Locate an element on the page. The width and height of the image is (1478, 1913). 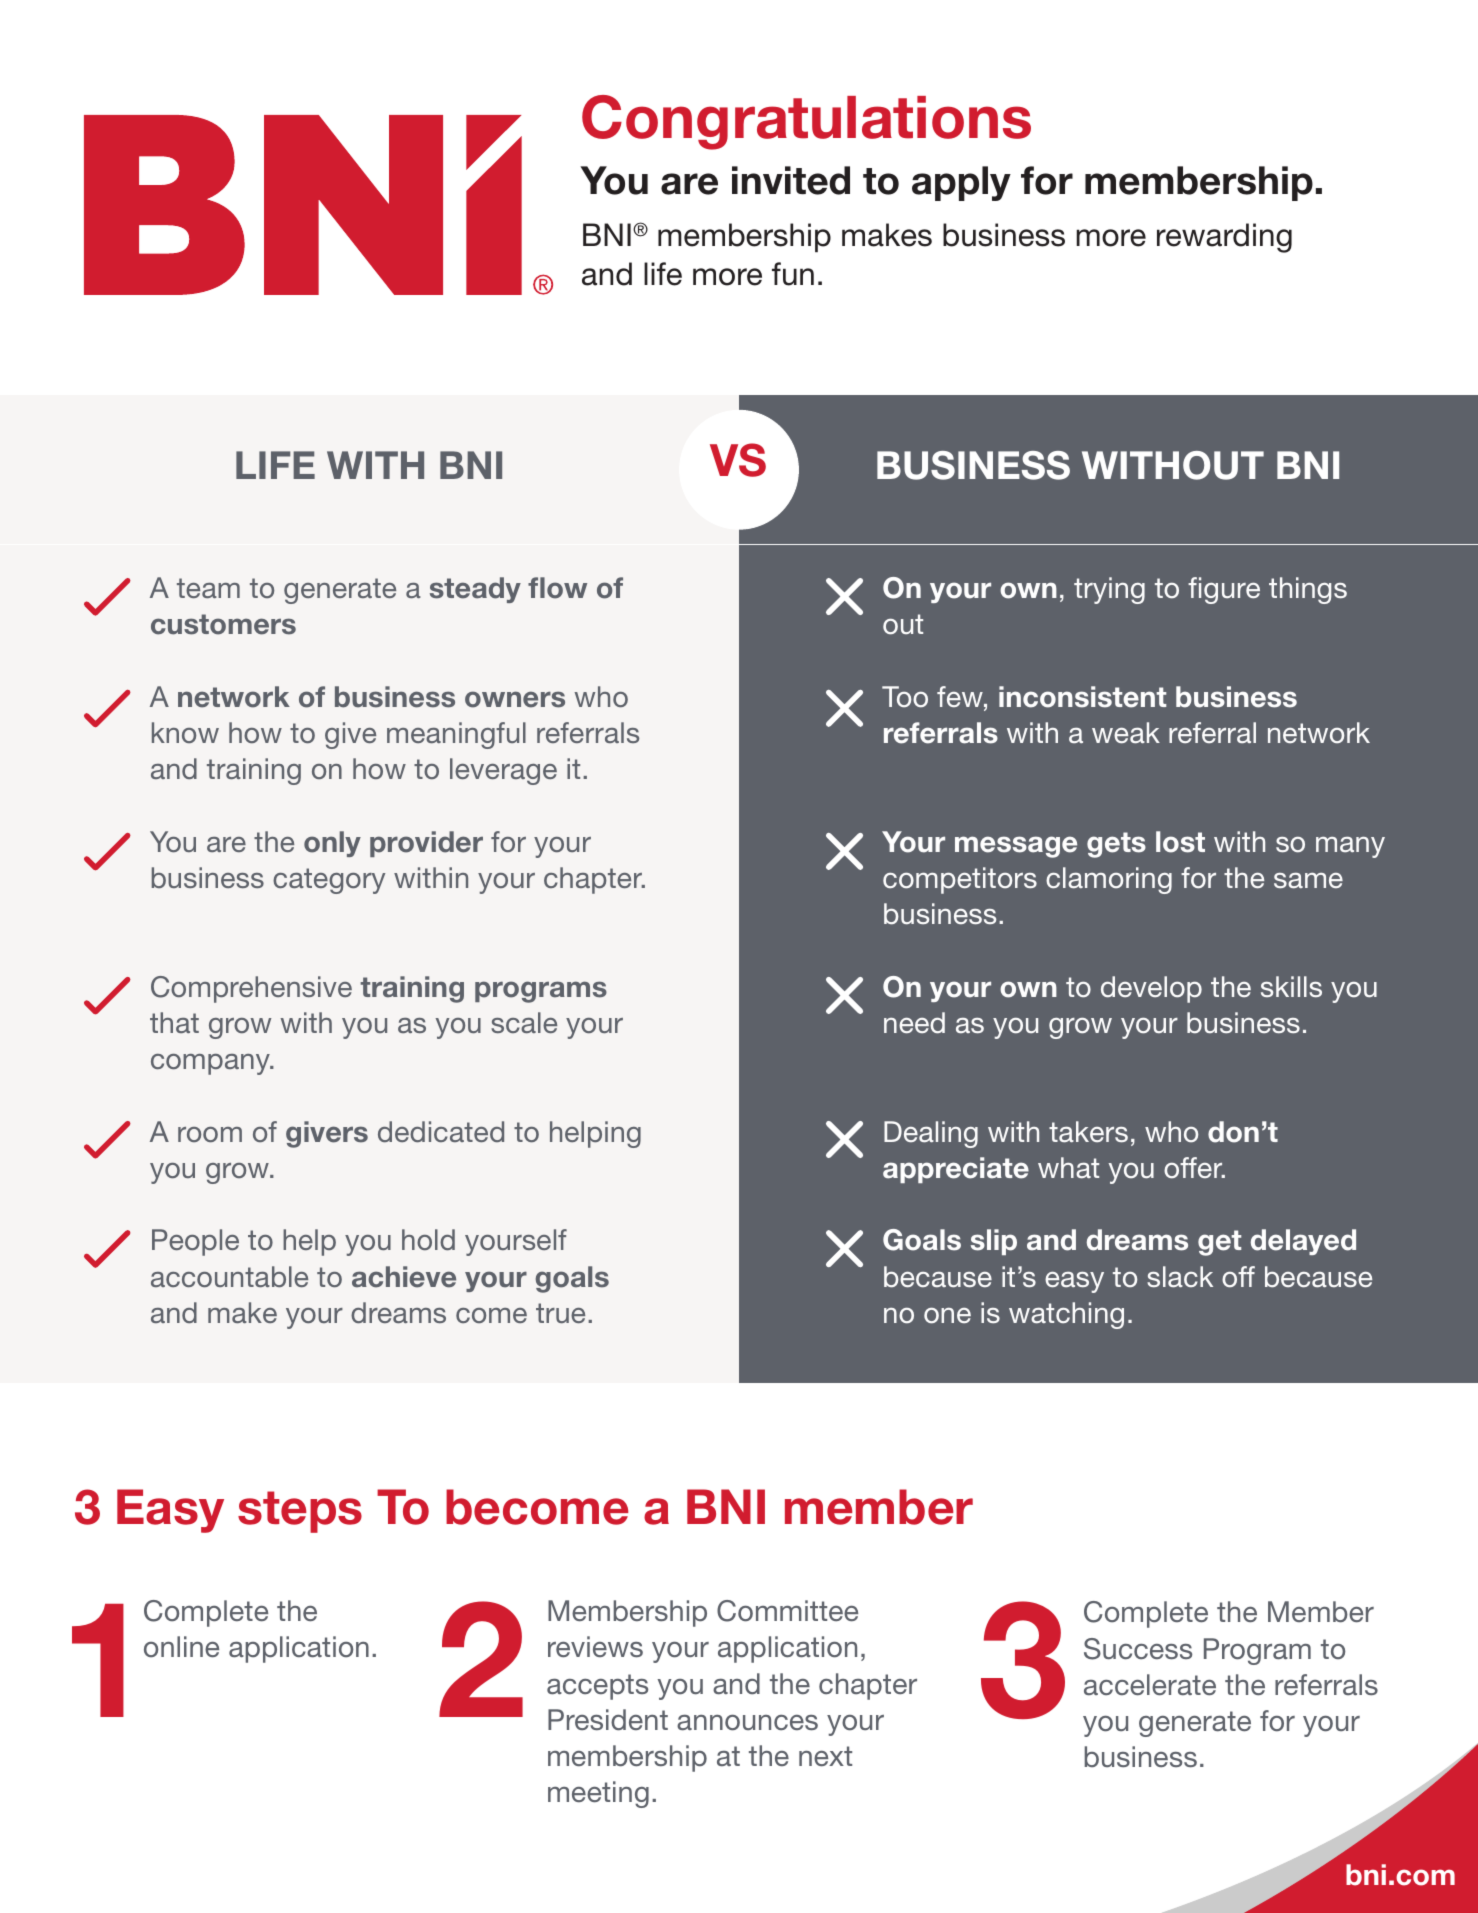
Congratulations is located at coordinates (806, 122).
